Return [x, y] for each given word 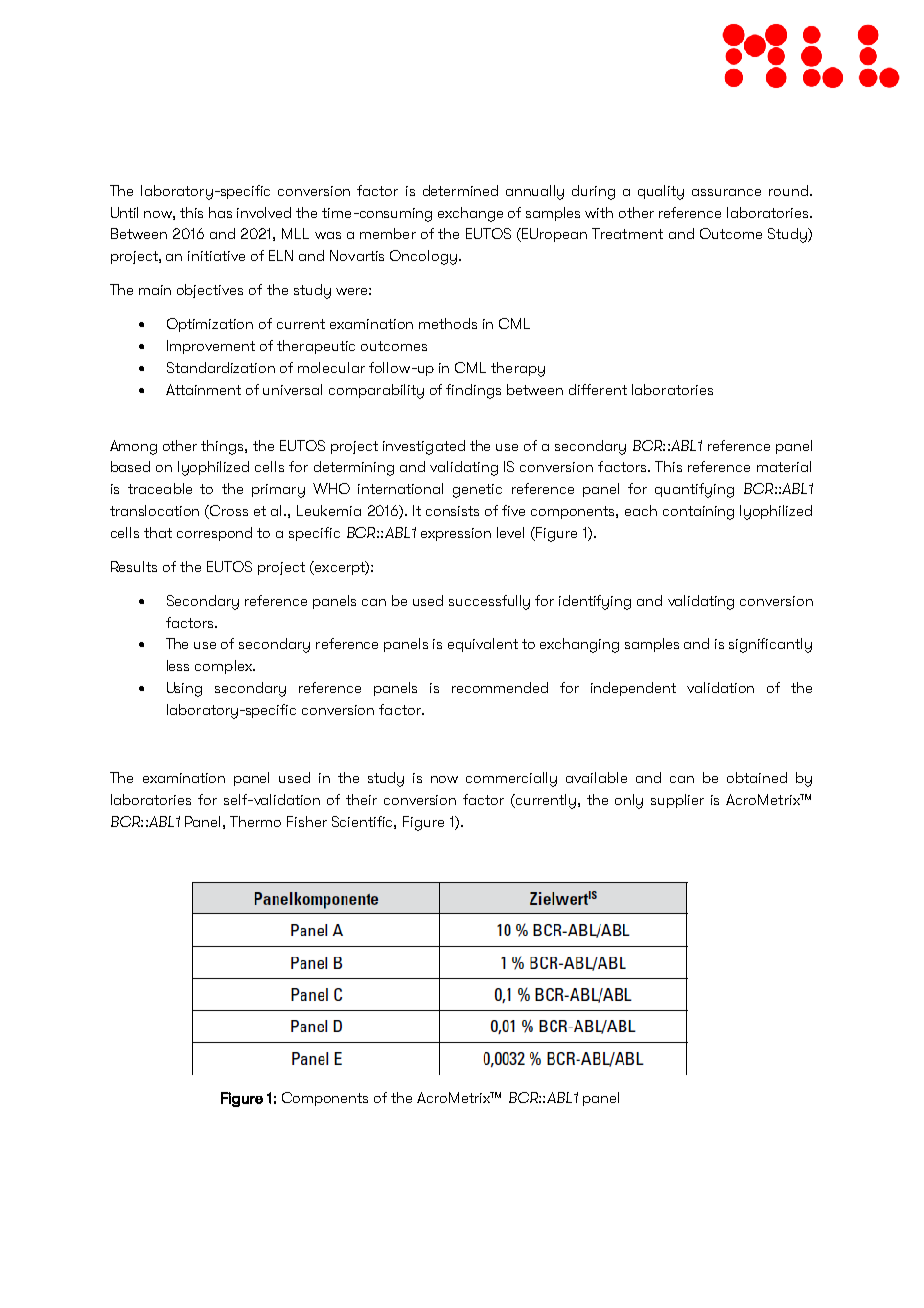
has [220, 212]
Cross [228, 512]
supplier [677, 801]
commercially [511, 779]
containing [698, 513]
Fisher [307, 821]
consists [452, 511]
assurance [726, 192]
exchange [470, 214]
